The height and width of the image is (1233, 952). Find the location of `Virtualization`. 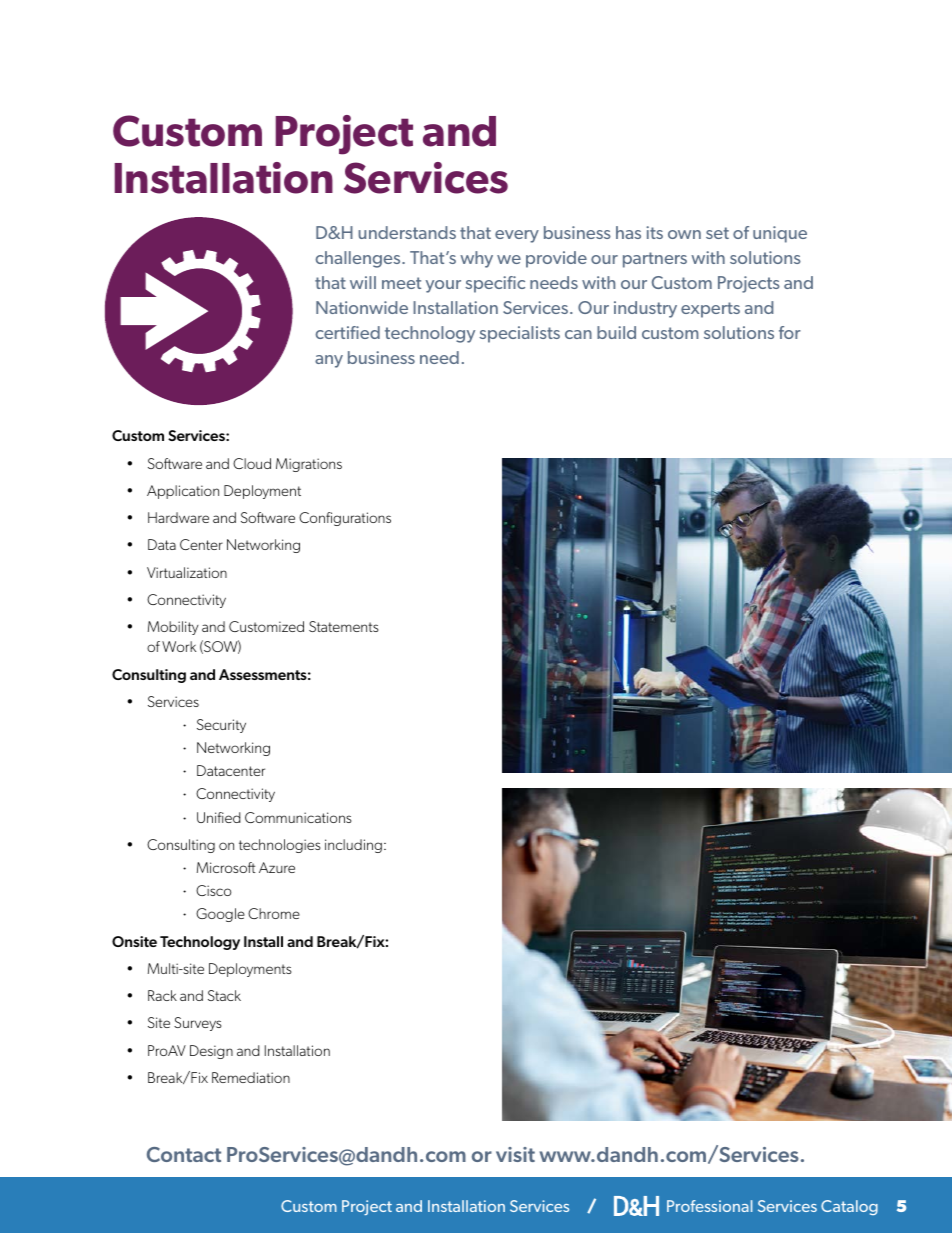

Virtualization is located at coordinates (187, 572).
